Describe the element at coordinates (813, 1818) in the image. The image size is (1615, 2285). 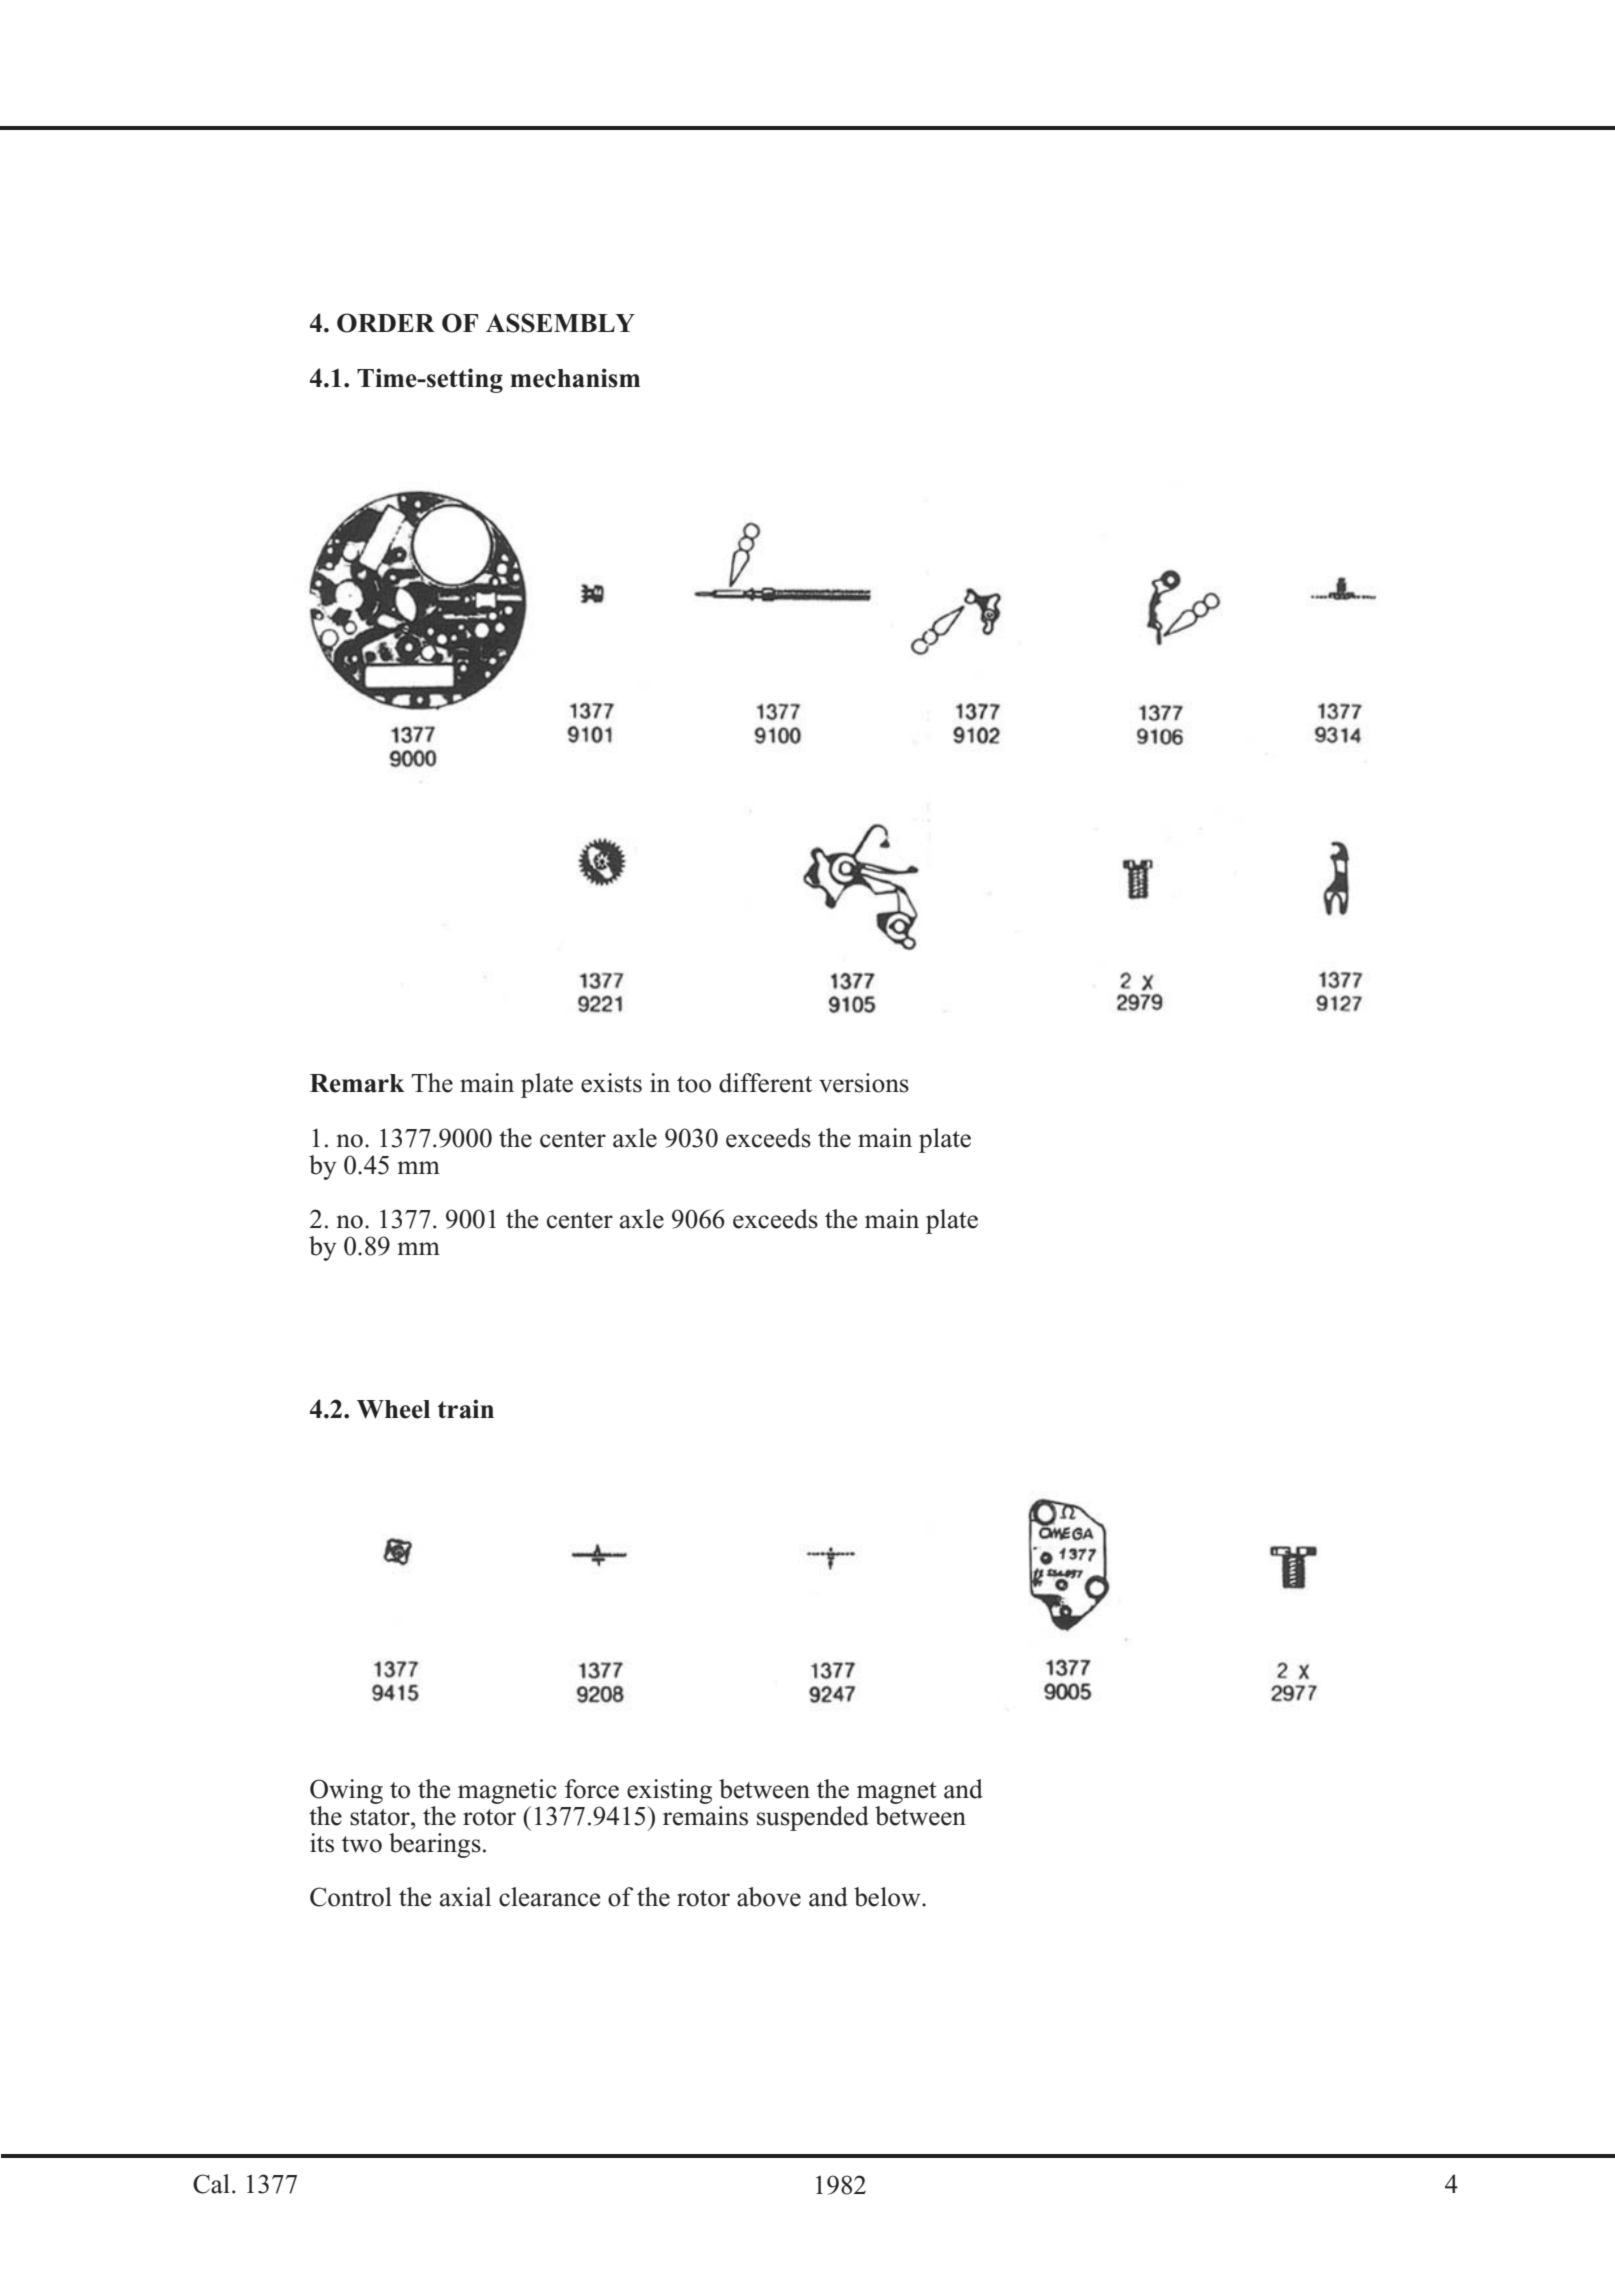
I see `suspended` at that location.
